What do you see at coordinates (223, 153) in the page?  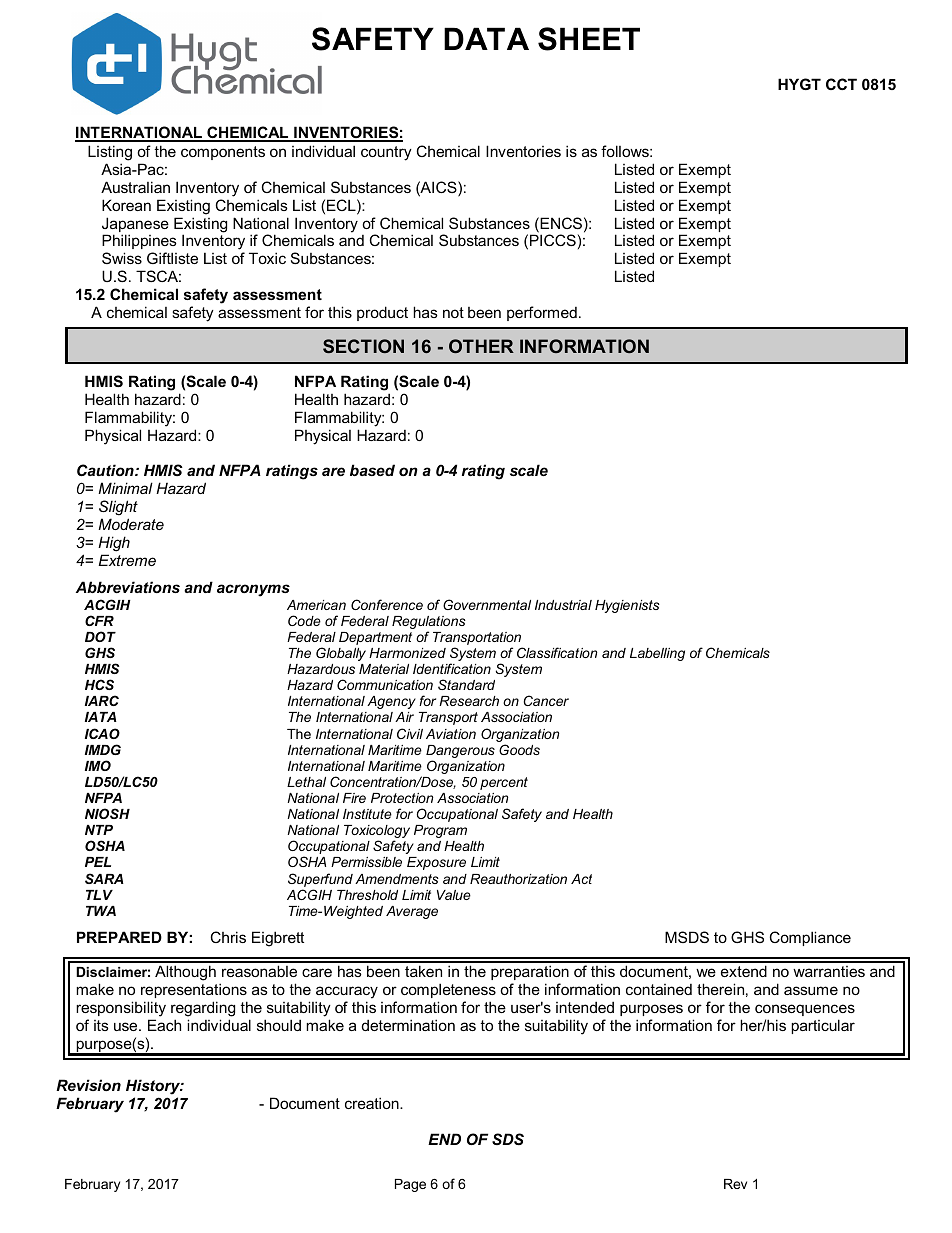 I see `components` at bounding box center [223, 153].
